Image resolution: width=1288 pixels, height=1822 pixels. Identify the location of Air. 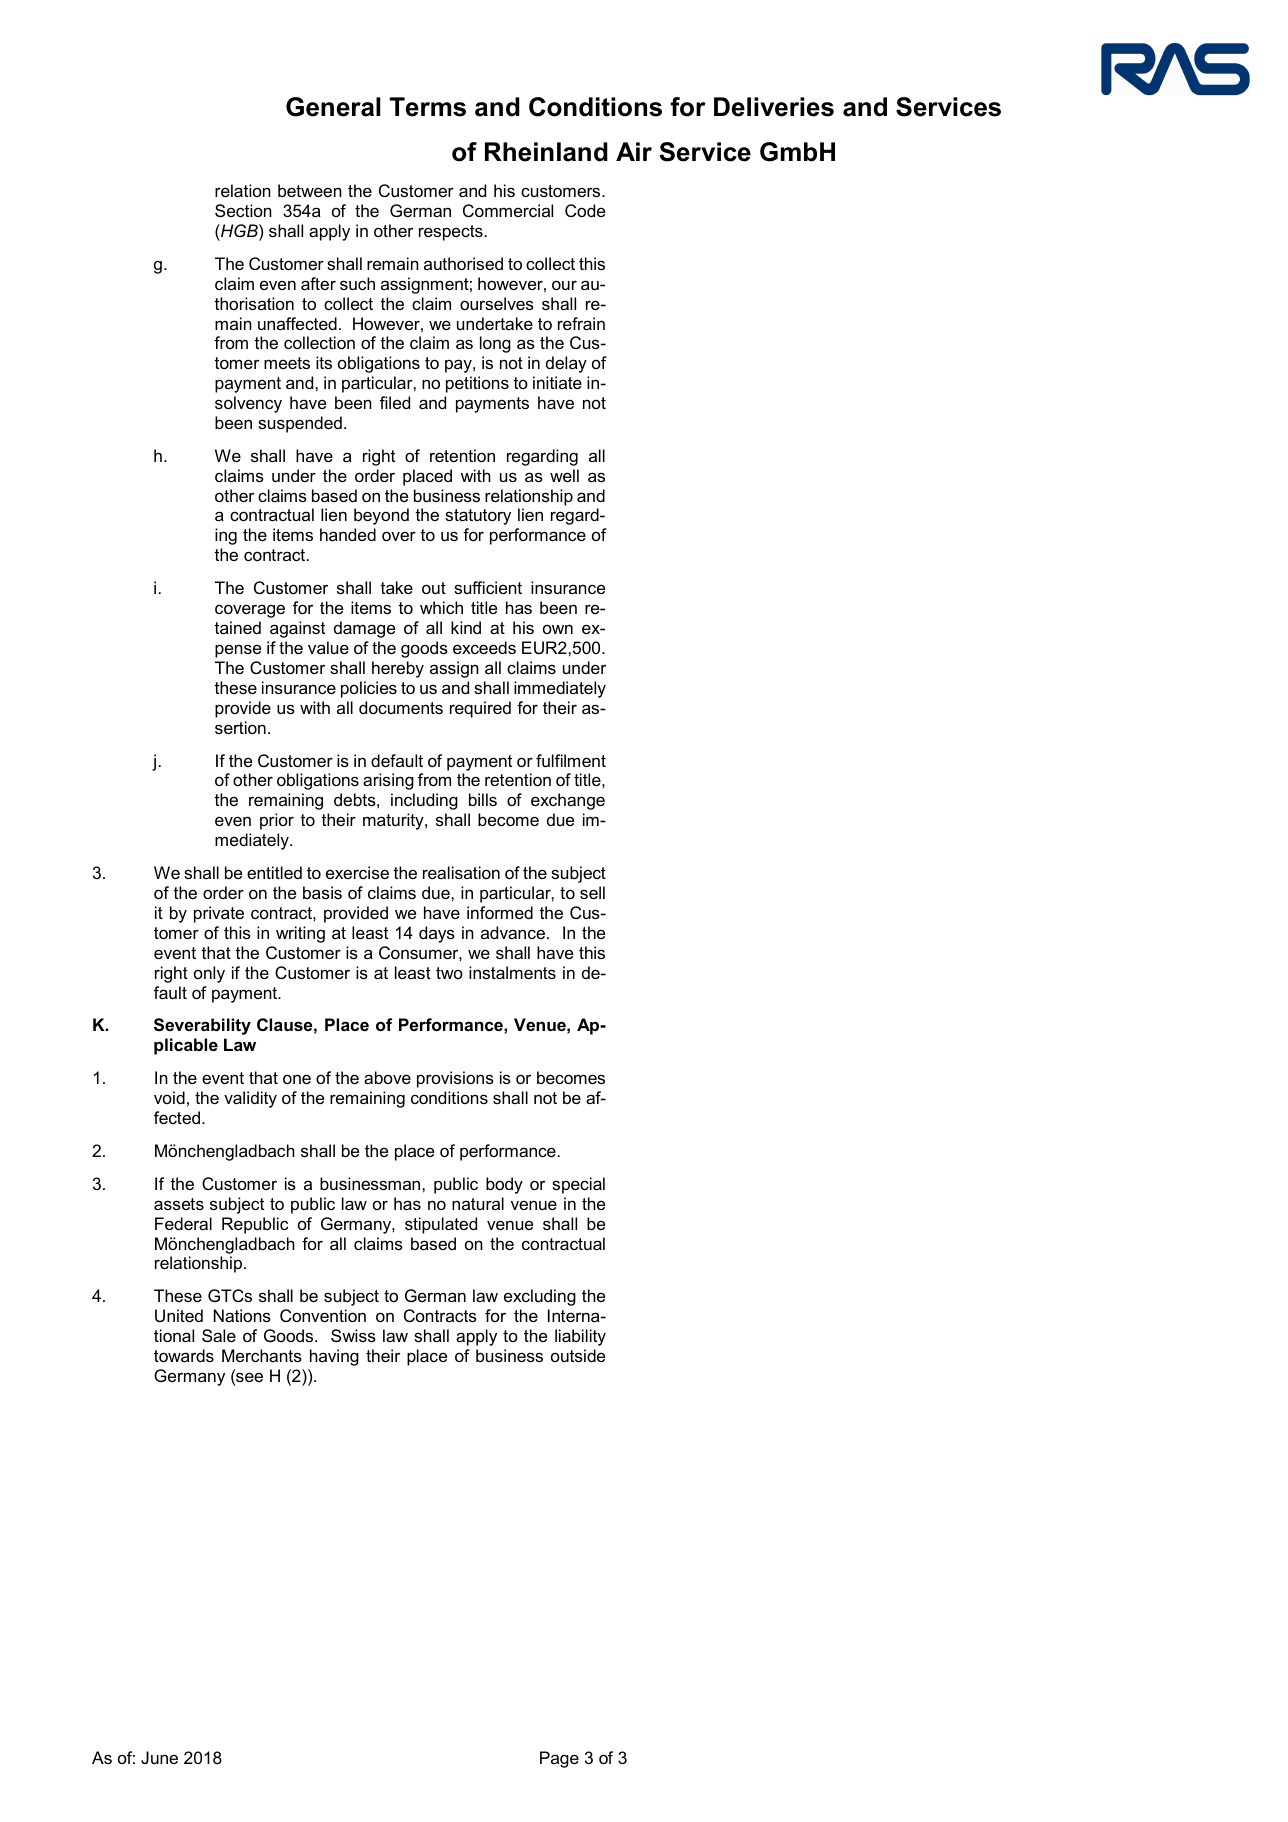
(634, 151).
